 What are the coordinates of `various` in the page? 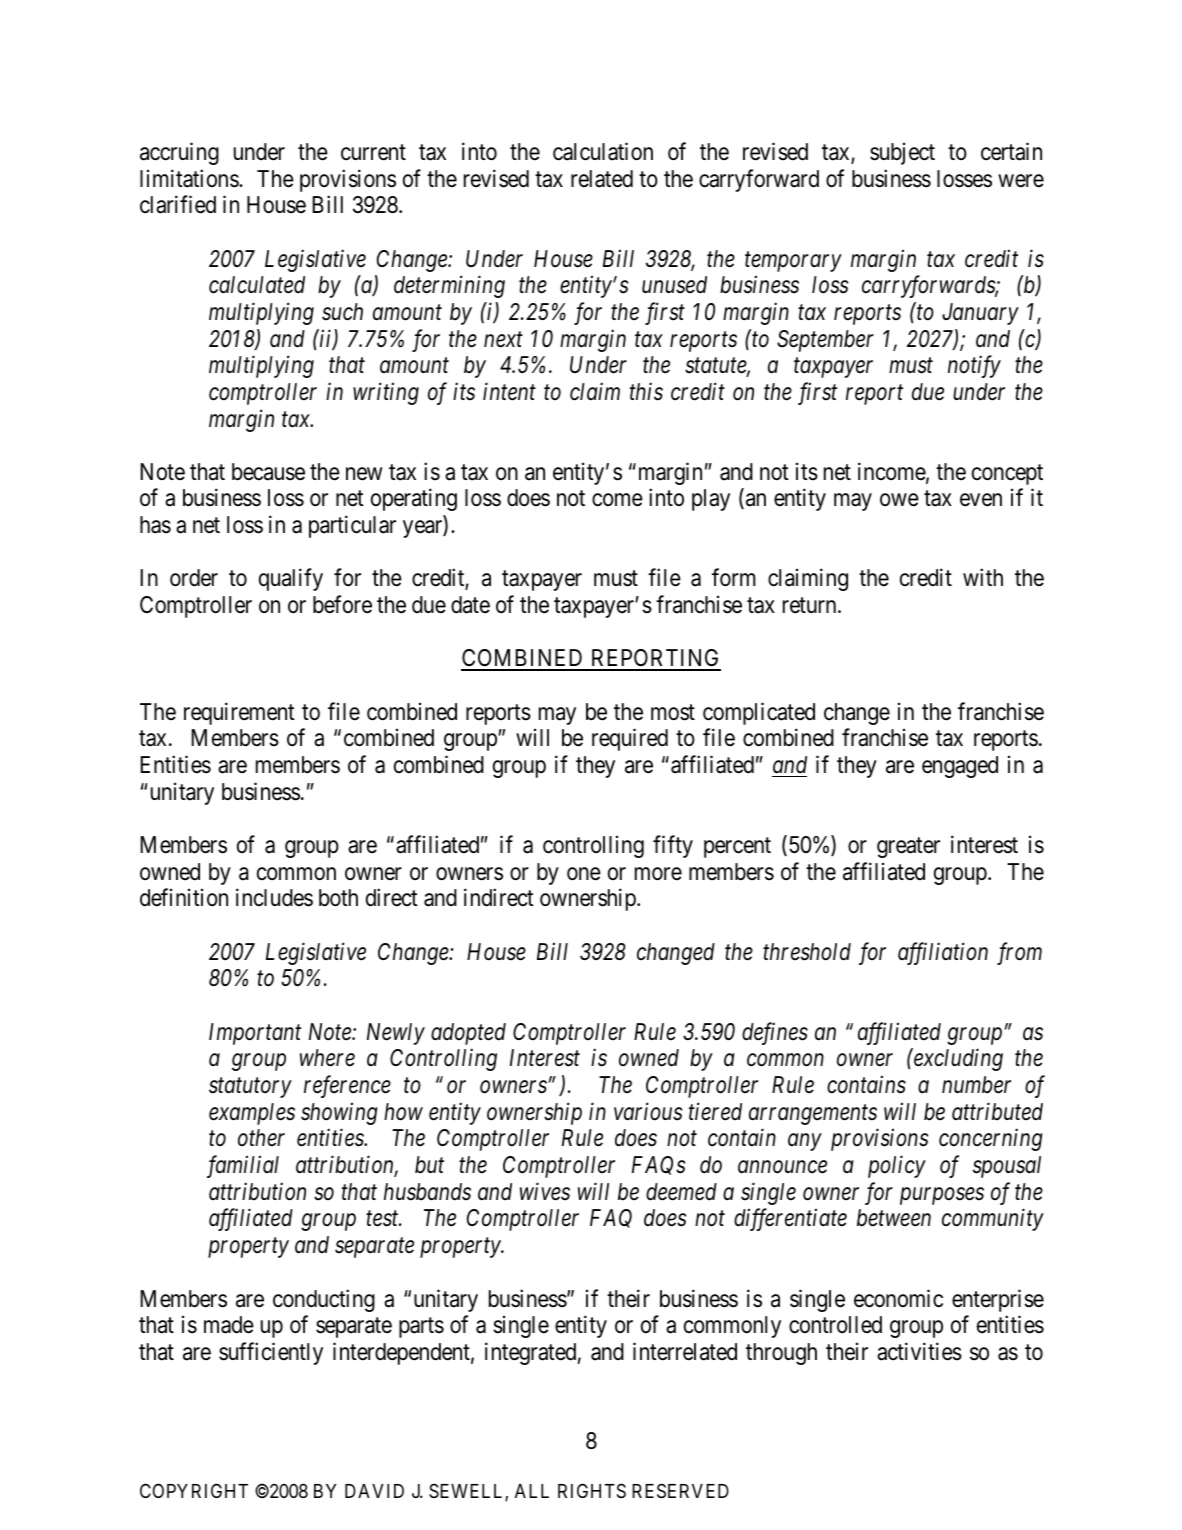 It's located at (648, 1112).
